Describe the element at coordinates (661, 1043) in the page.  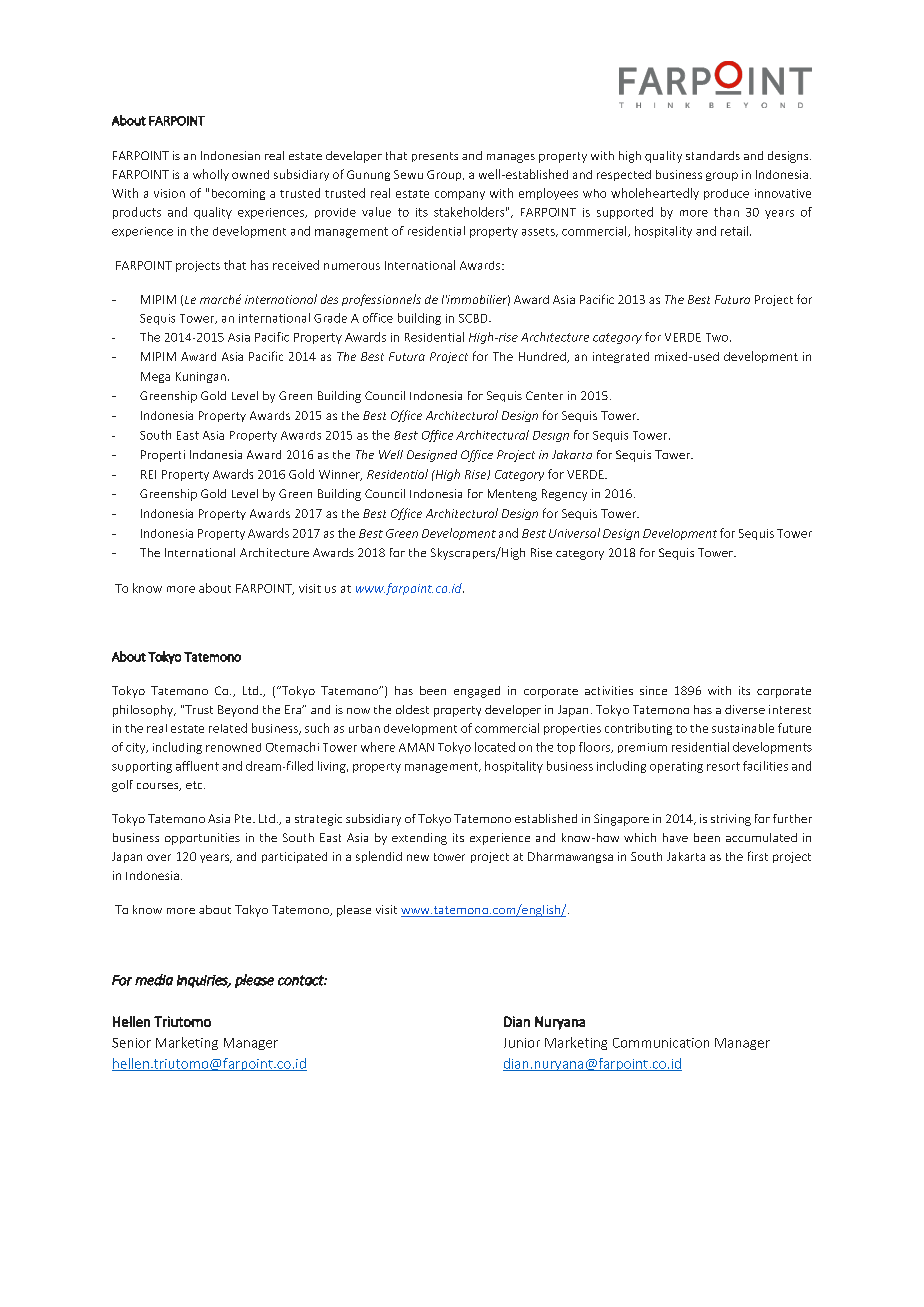
I see `Communication` at that location.
